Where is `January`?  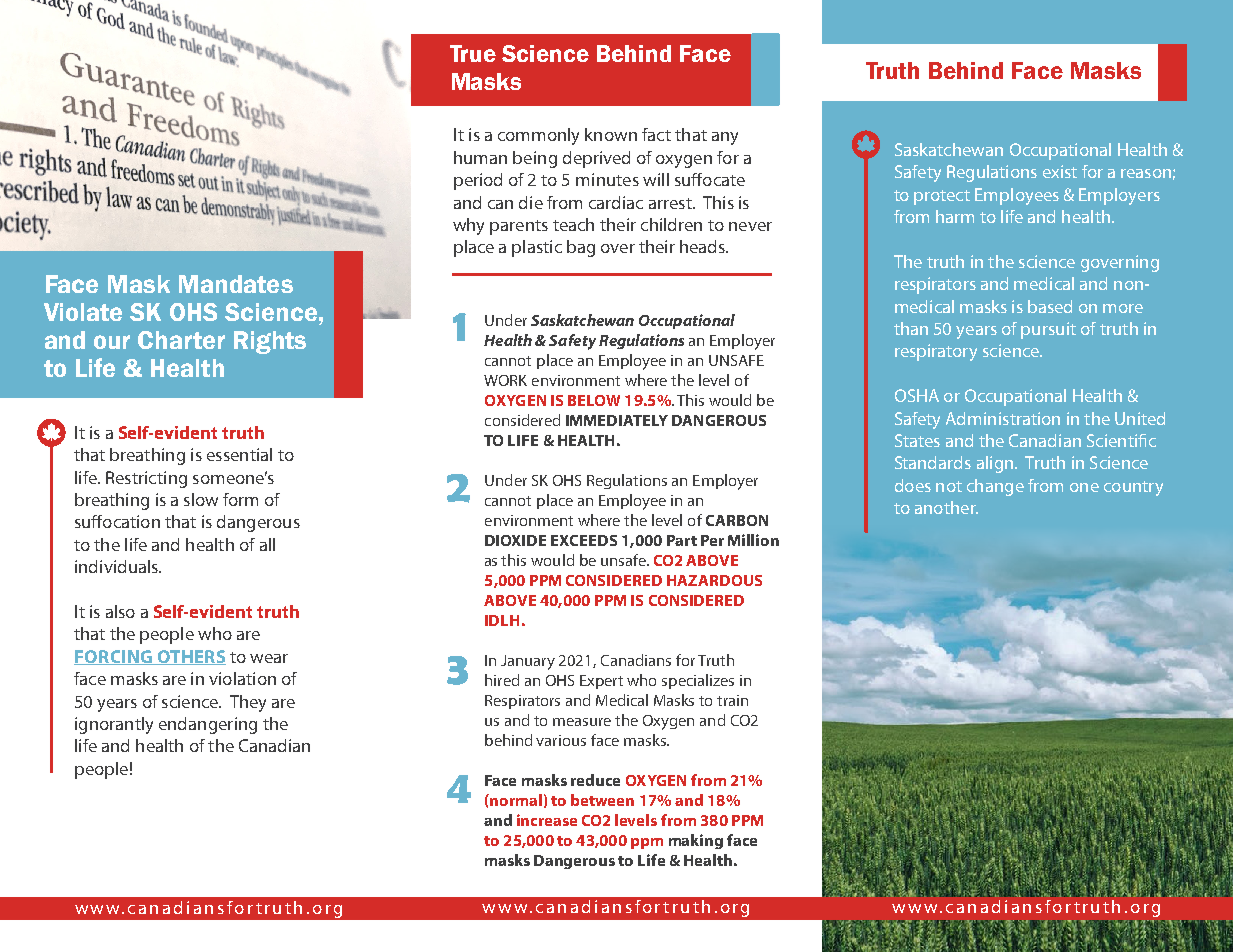 January is located at coordinates (528, 662).
